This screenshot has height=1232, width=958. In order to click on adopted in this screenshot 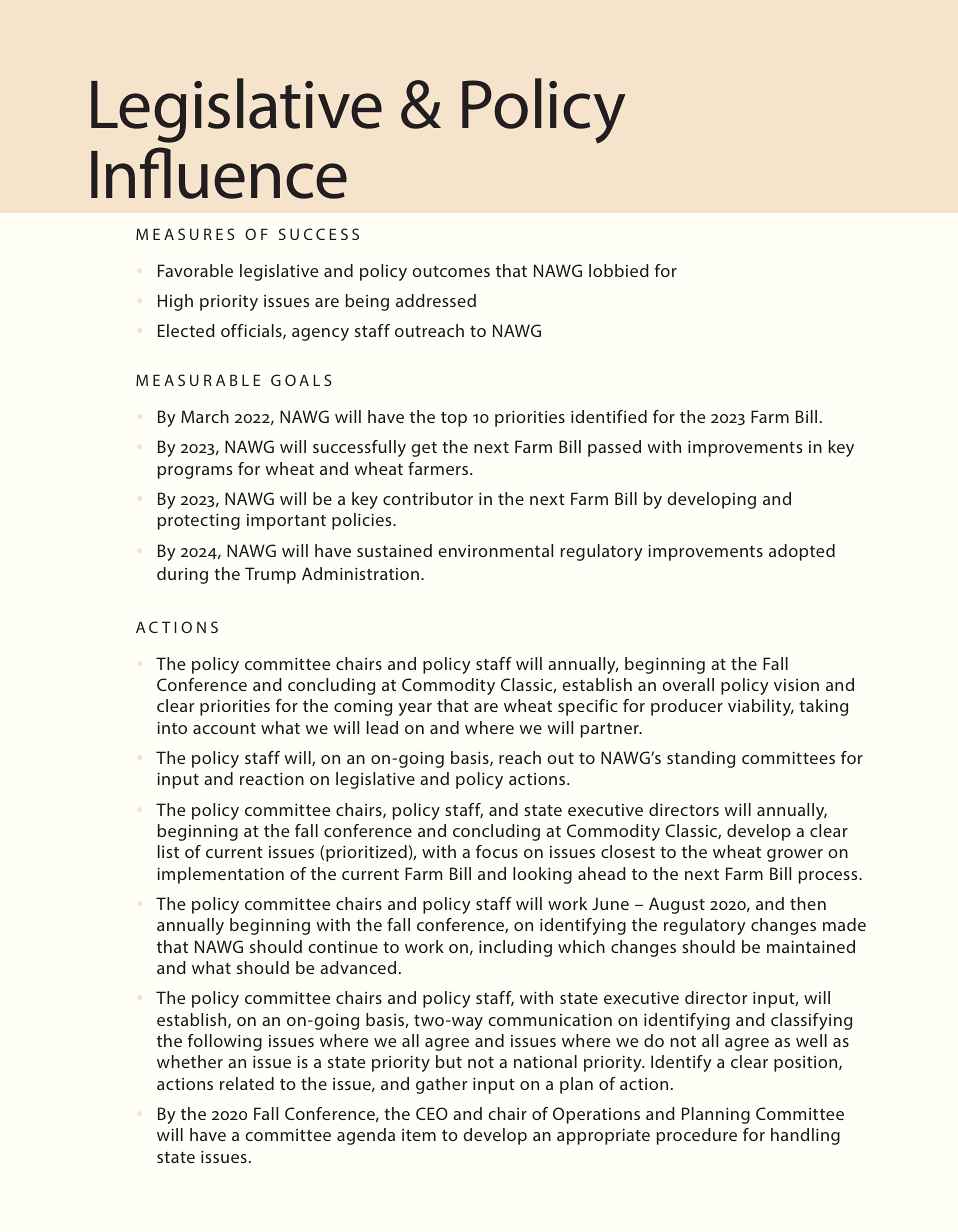, I will do `click(802, 552)`.
